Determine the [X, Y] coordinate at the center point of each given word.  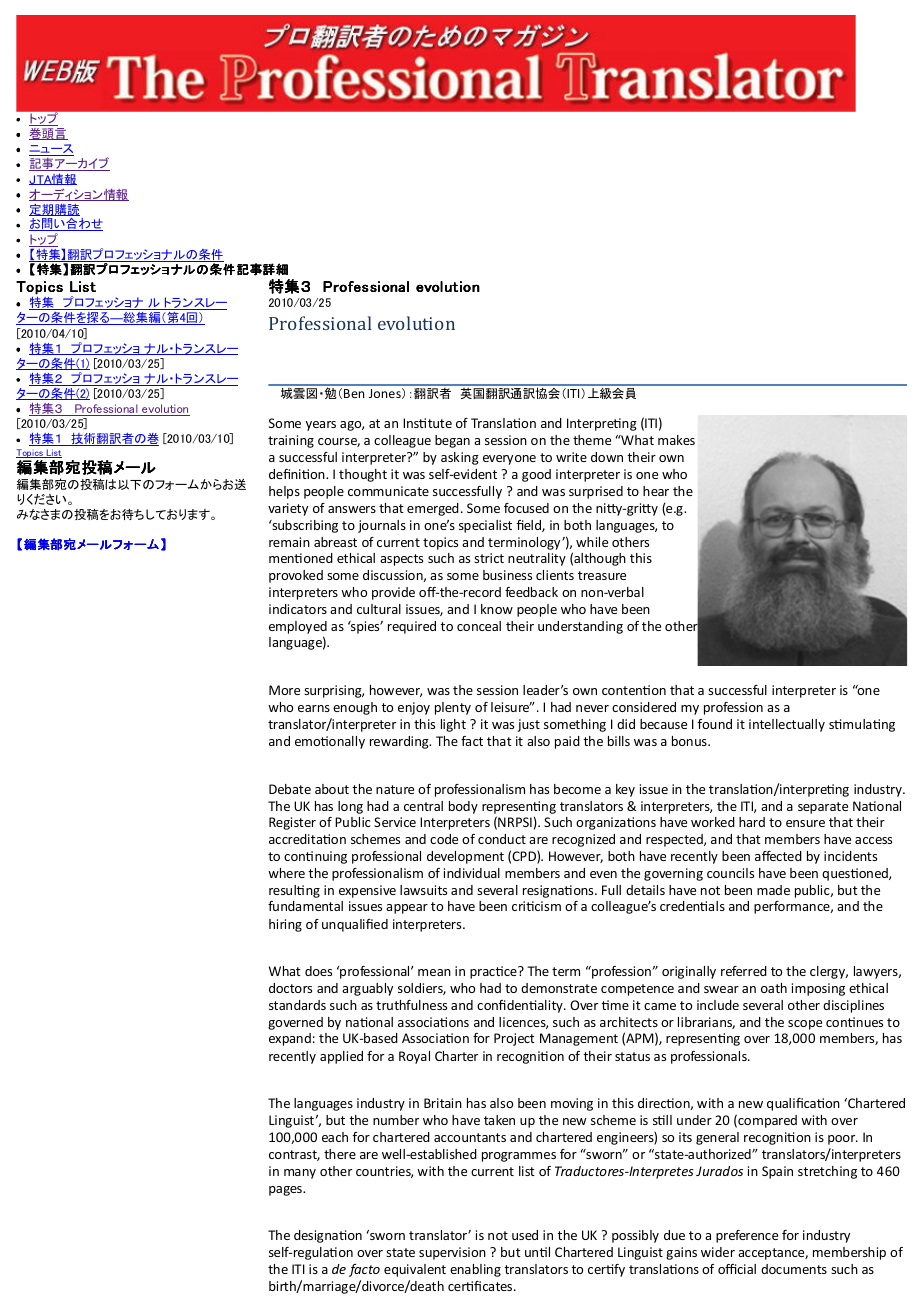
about [332, 789]
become [577, 789]
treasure [602, 575]
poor [843, 1140]
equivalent [415, 1270]
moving [572, 1104]
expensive [367, 891]
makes [676, 440]
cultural [379, 609]
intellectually [787, 725]
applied [341, 1057]
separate [823, 808]
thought [363, 475]
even [603, 874]
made [773, 890]
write [571, 457]
